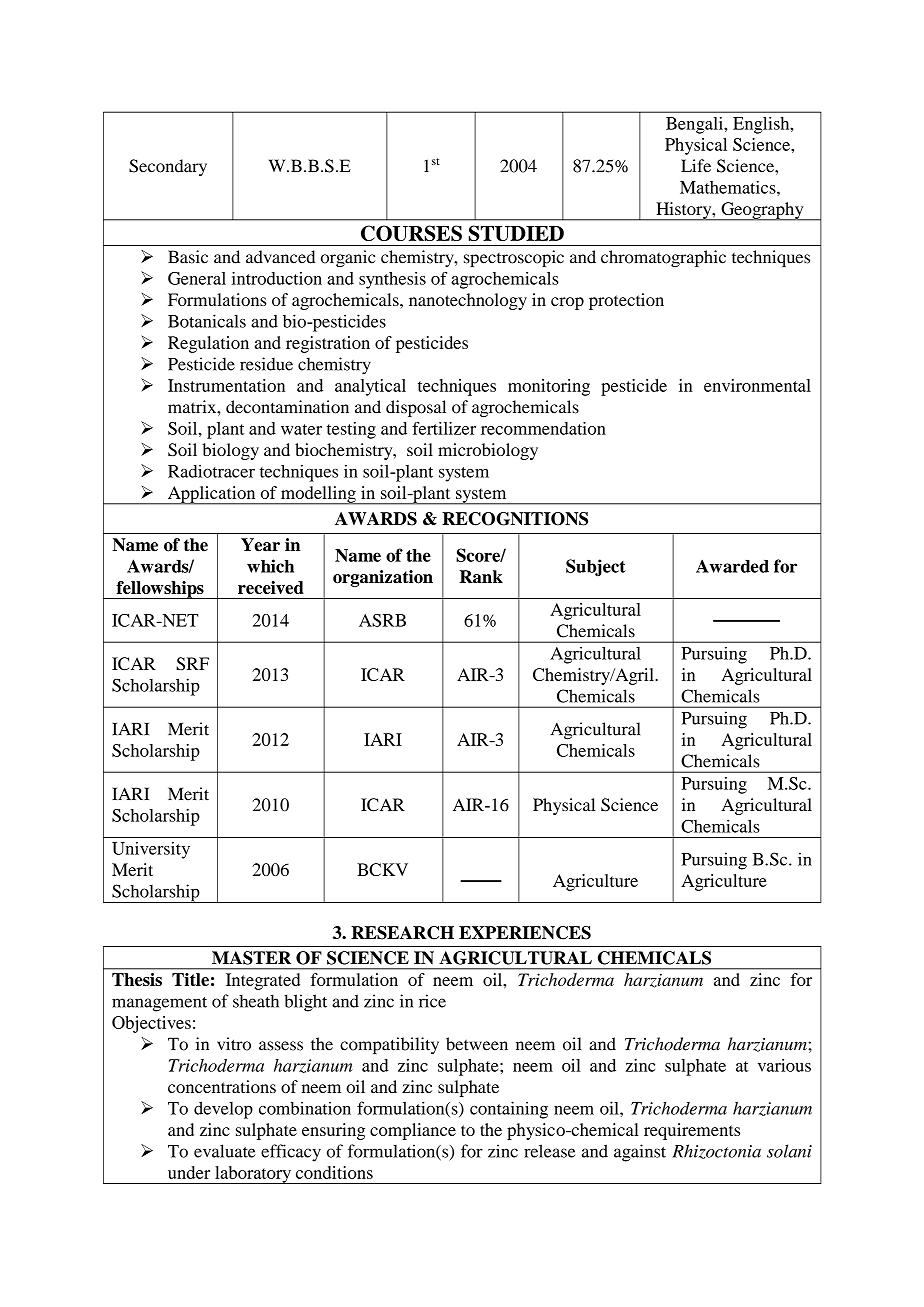 The image size is (924, 1307). I want to click on EXPERIENCES, so click(525, 933).
